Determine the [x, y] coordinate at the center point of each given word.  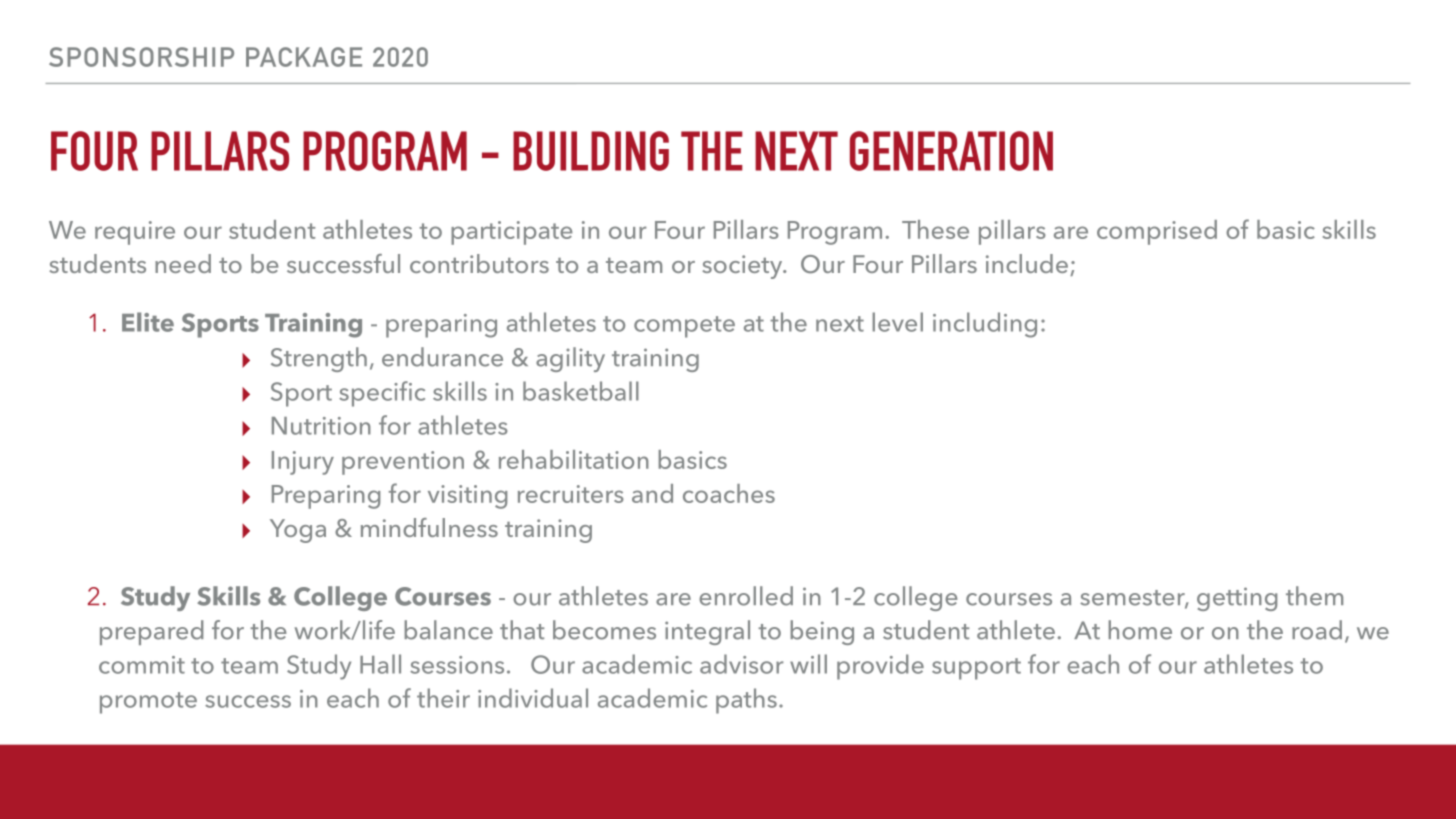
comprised [1157, 232]
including [985, 325]
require [135, 233]
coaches [729, 493]
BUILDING [591, 151]
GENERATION [951, 151]
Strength [319, 359]
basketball [581, 391]
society [743, 267]
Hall [380, 664]
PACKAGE [304, 57]
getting [1237, 599]
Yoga [298, 531]
